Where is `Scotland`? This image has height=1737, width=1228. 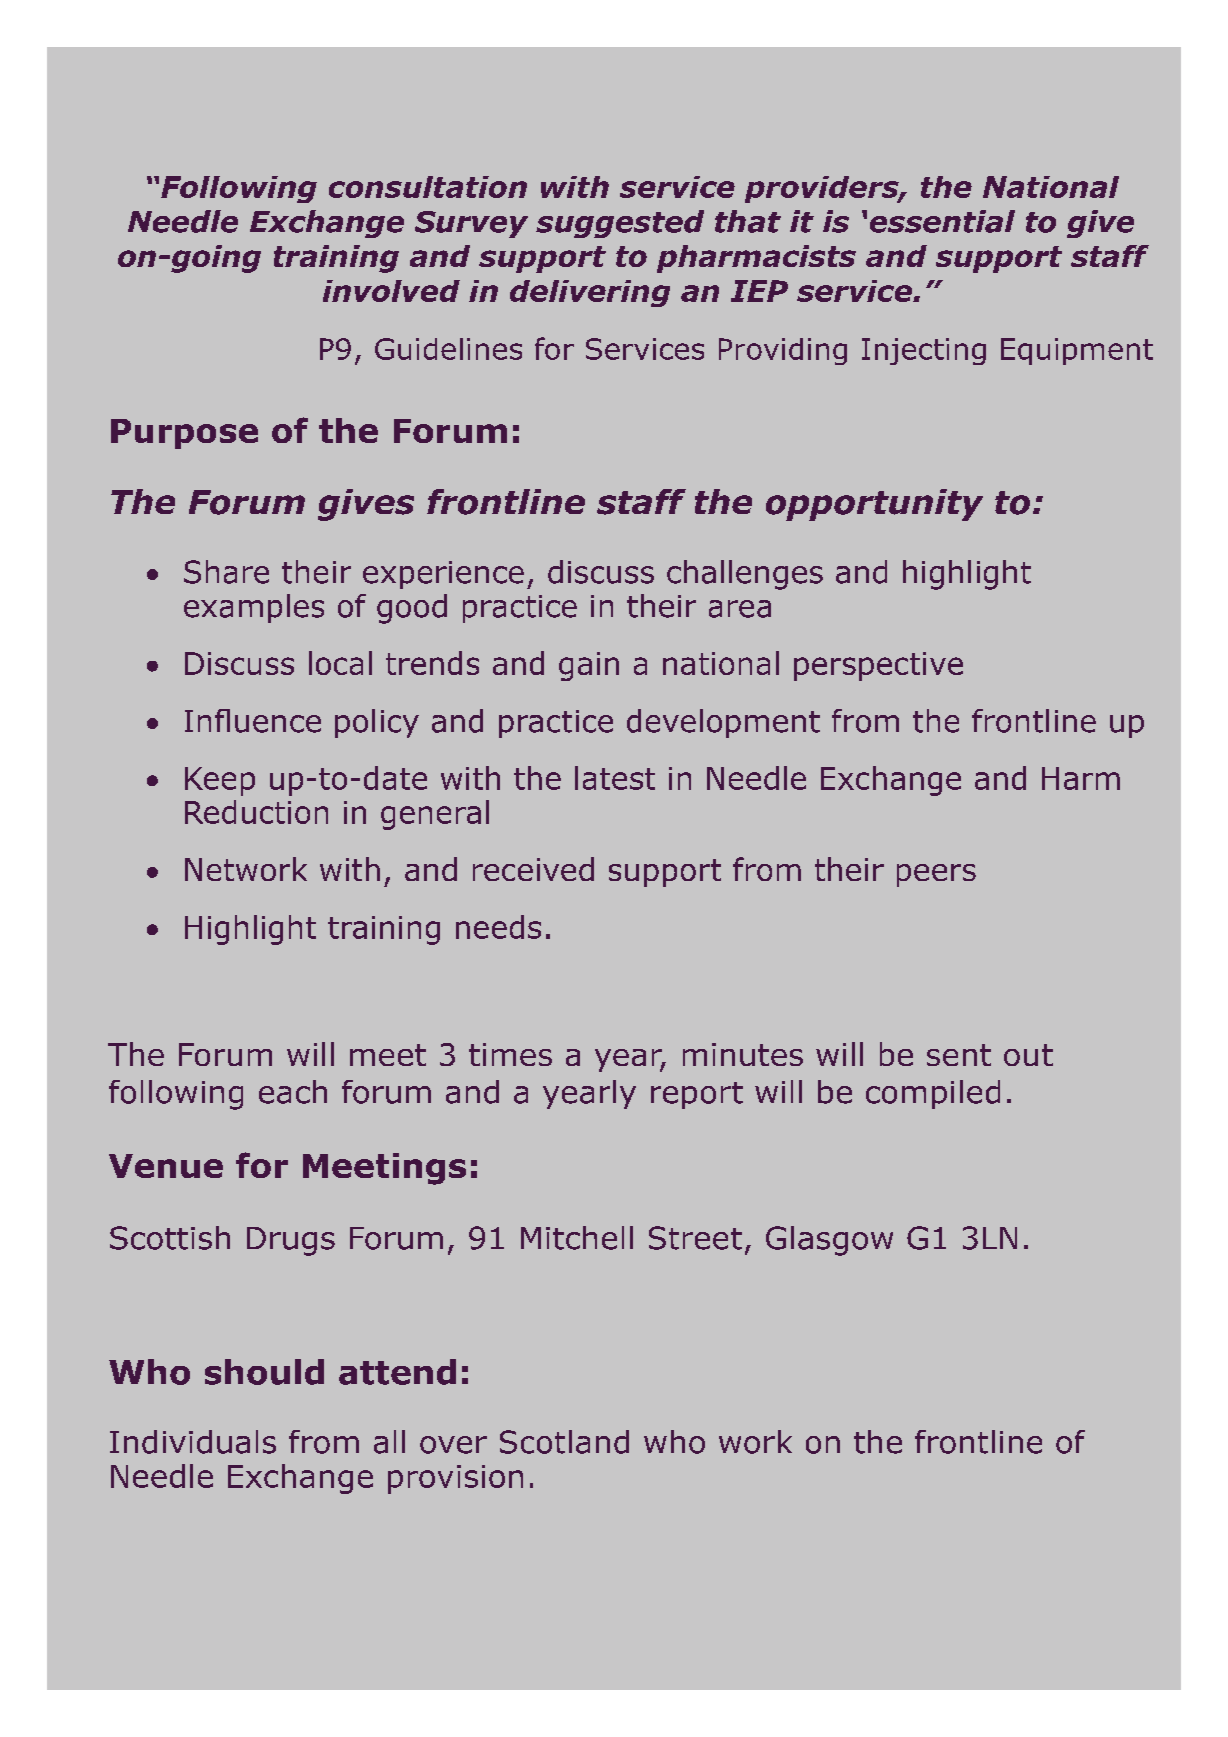
Scotland is located at coordinates (564, 1442).
